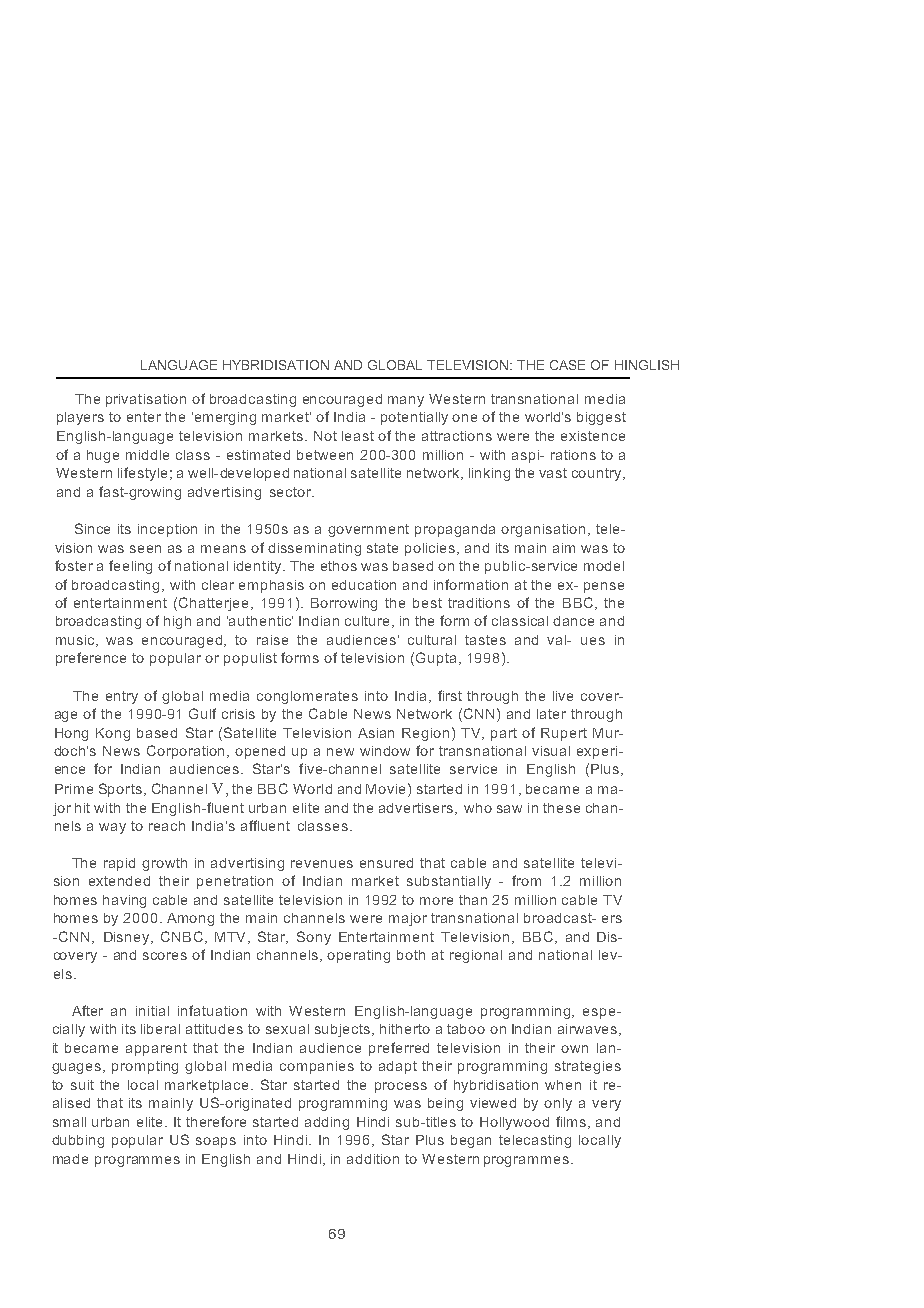 This screenshot has height=1308, width=924. I want to click on ethos, so click(339, 566).
